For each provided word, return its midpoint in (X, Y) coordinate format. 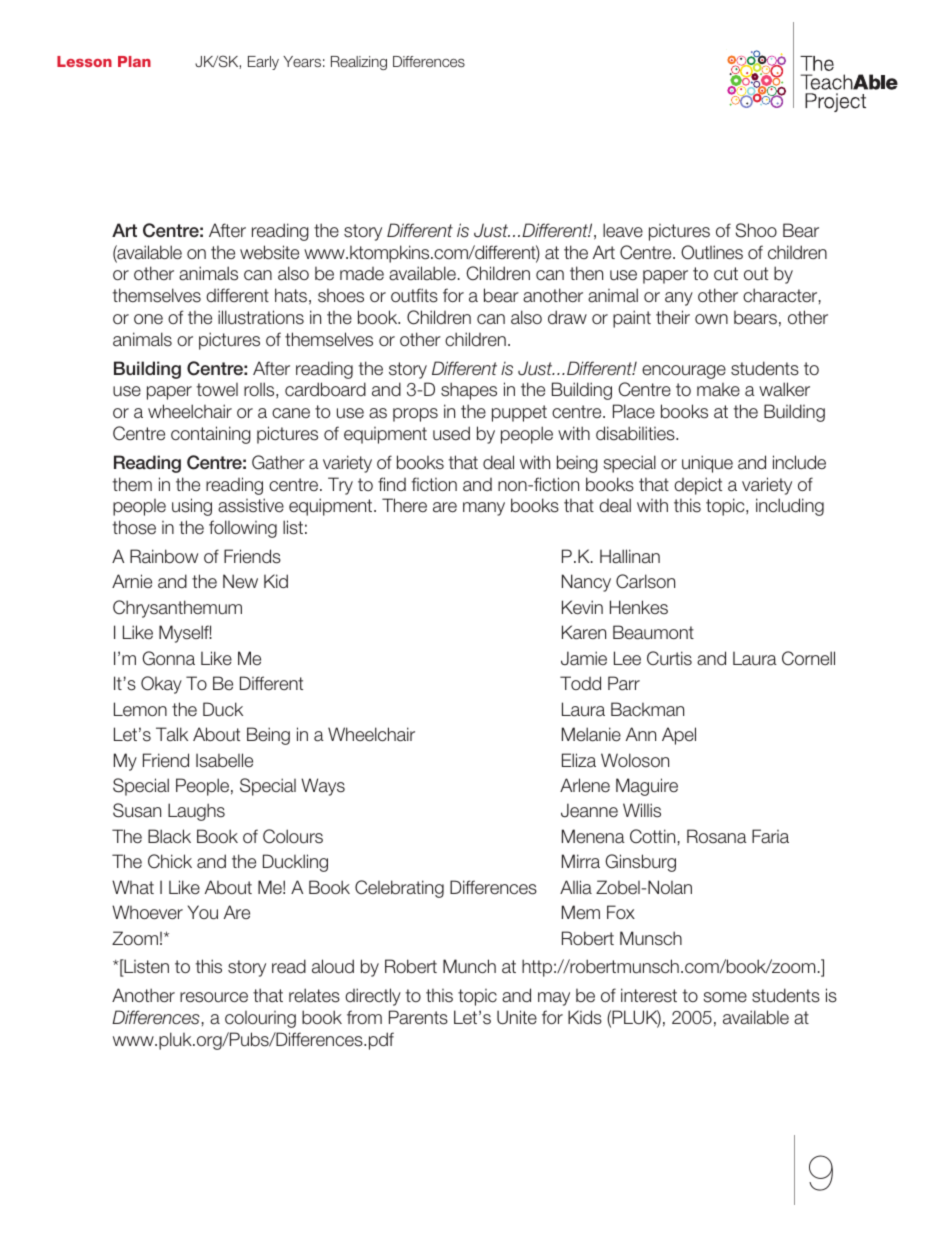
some (725, 997)
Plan (134, 61)
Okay (161, 685)
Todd (580, 683)
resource (214, 997)
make (718, 390)
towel (217, 390)
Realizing (359, 63)
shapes (469, 391)
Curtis (669, 658)
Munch (469, 966)
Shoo (756, 230)
